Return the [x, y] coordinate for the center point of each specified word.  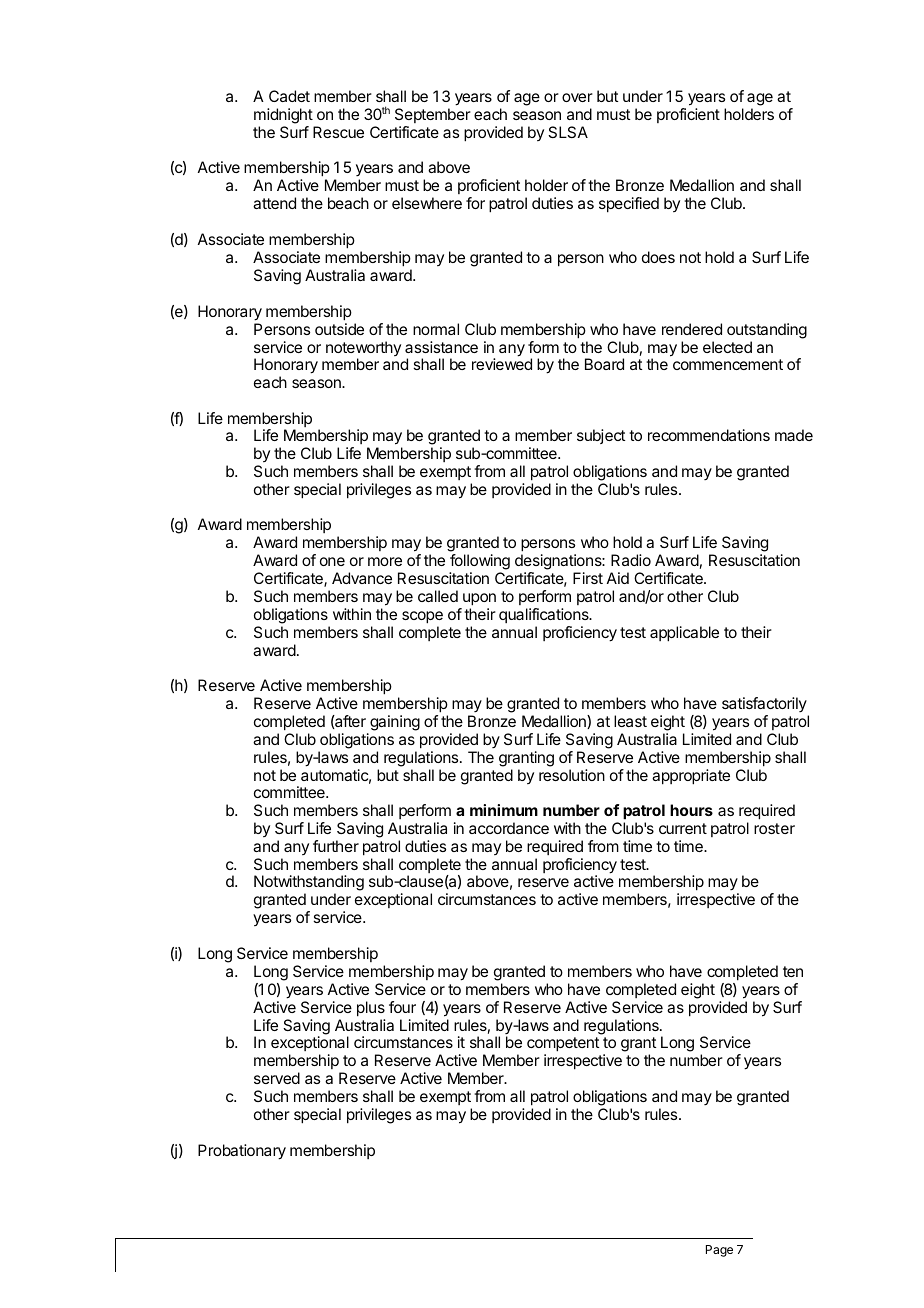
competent [563, 1046]
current [683, 828]
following [479, 563]
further [336, 846]
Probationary [242, 1152]
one [332, 561]
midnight [283, 116]
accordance [509, 828]
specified [629, 205]
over [577, 97]
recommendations [709, 435]
